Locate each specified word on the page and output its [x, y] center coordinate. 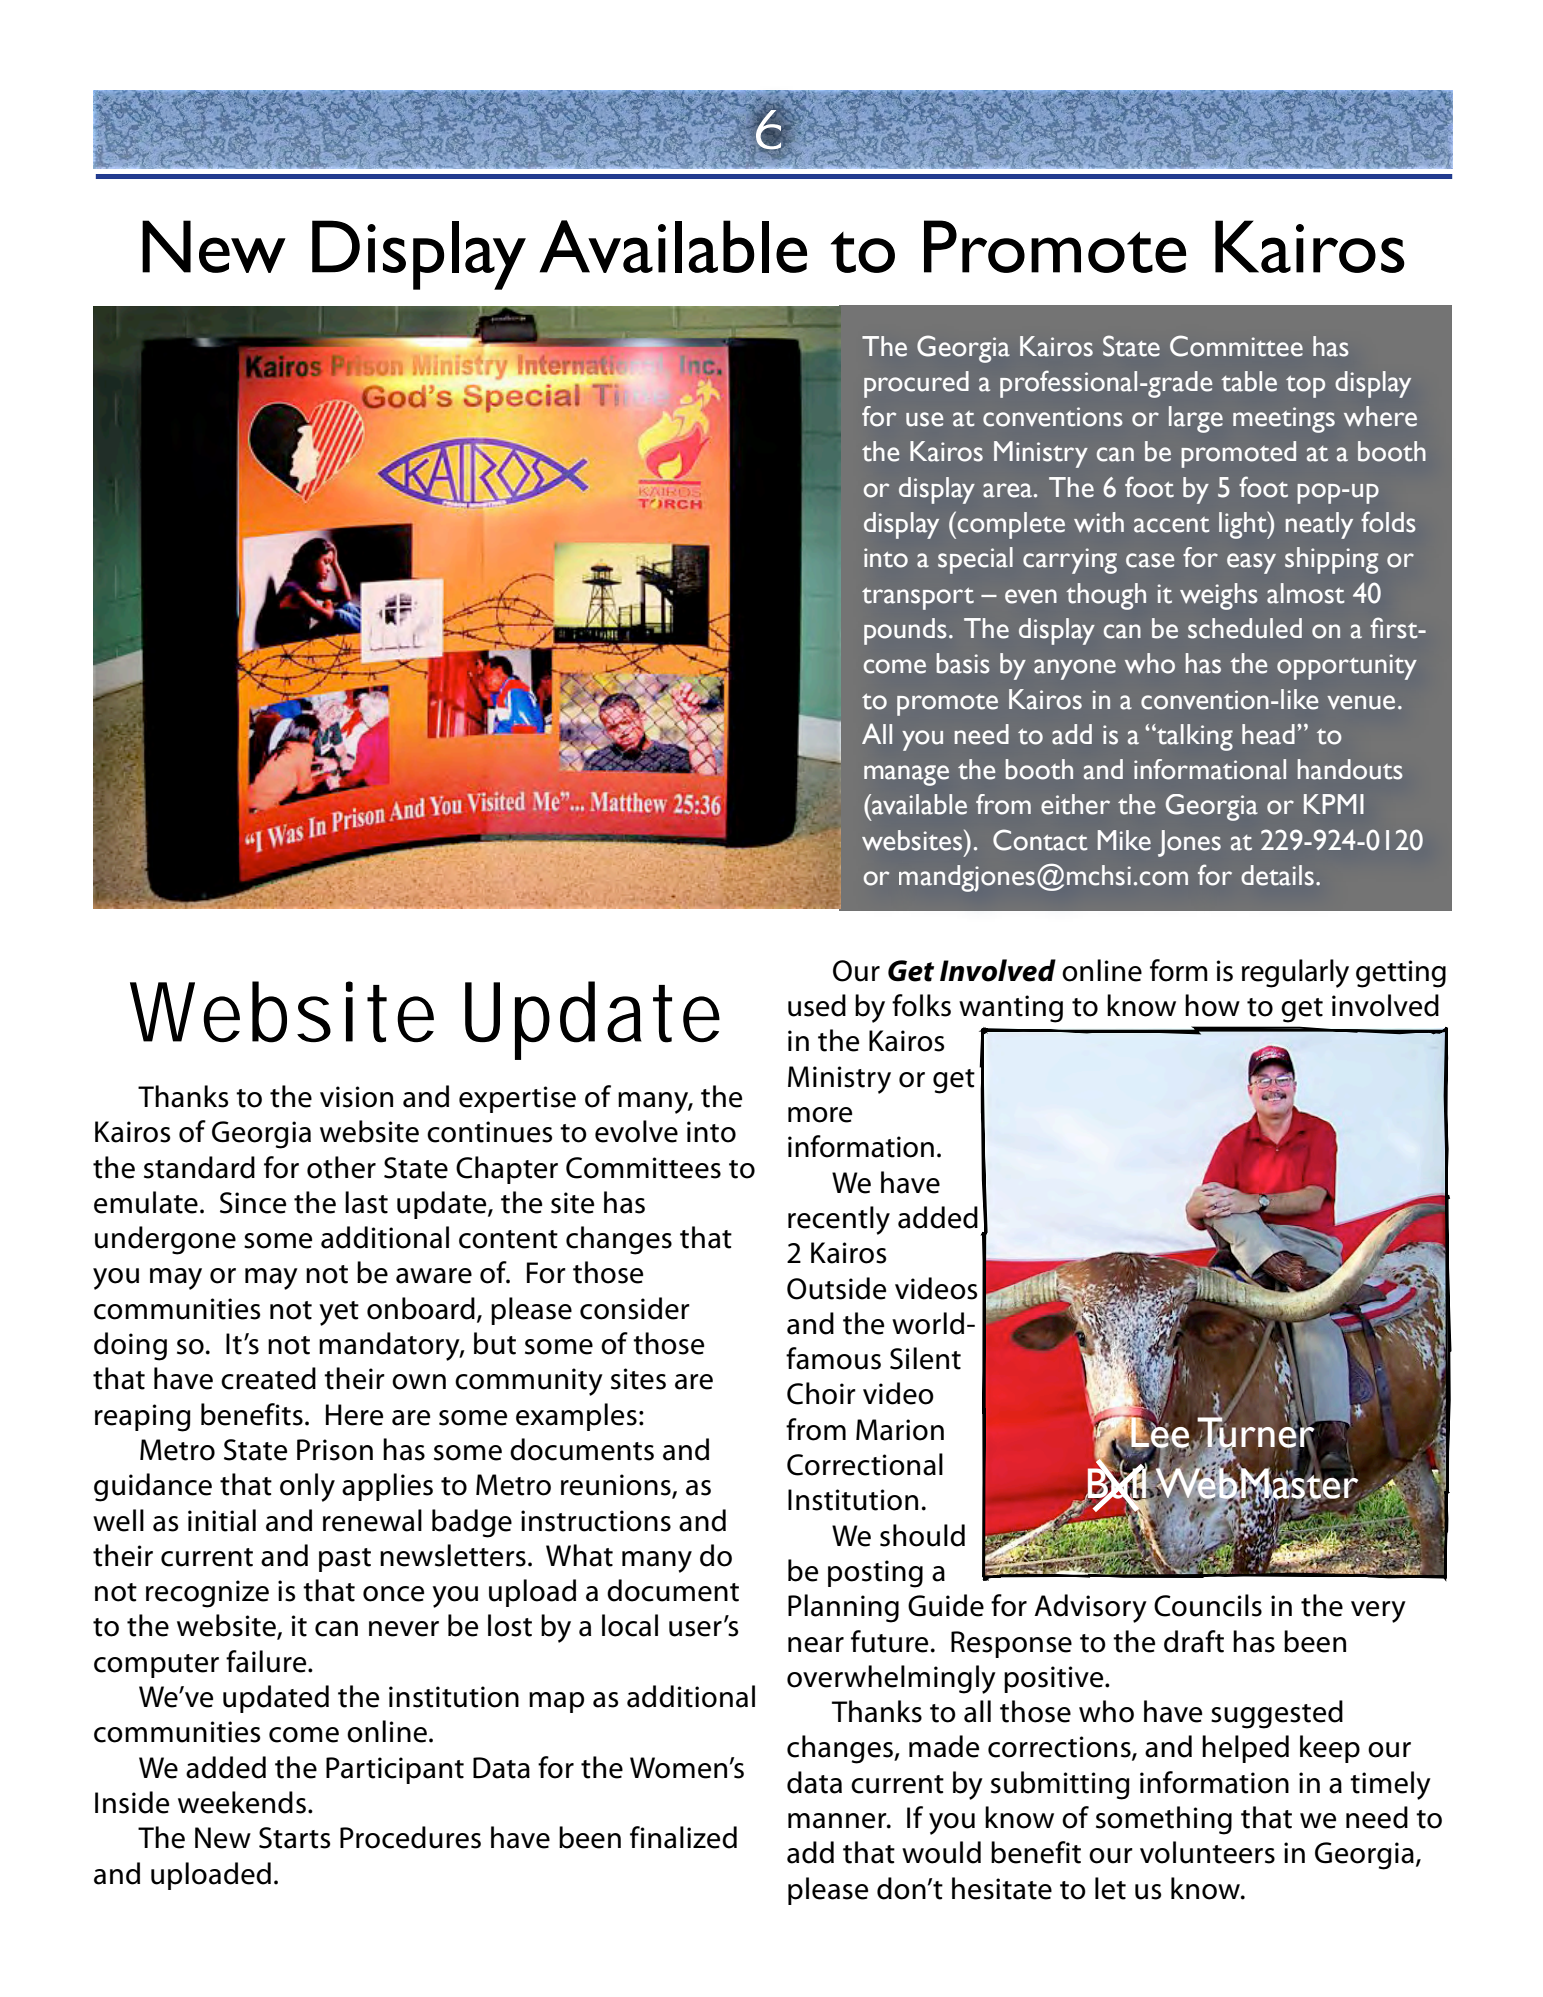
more [820, 1115]
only [307, 1487]
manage [906, 775]
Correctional [865, 1464]
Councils [1208, 1605]
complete [1010, 525]
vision [356, 1097]
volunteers [1207, 1852]
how [1212, 1005]
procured [916, 384]
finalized [683, 1837]
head [1268, 734]
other [341, 1167]
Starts [294, 1838]
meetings [1284, 420]
